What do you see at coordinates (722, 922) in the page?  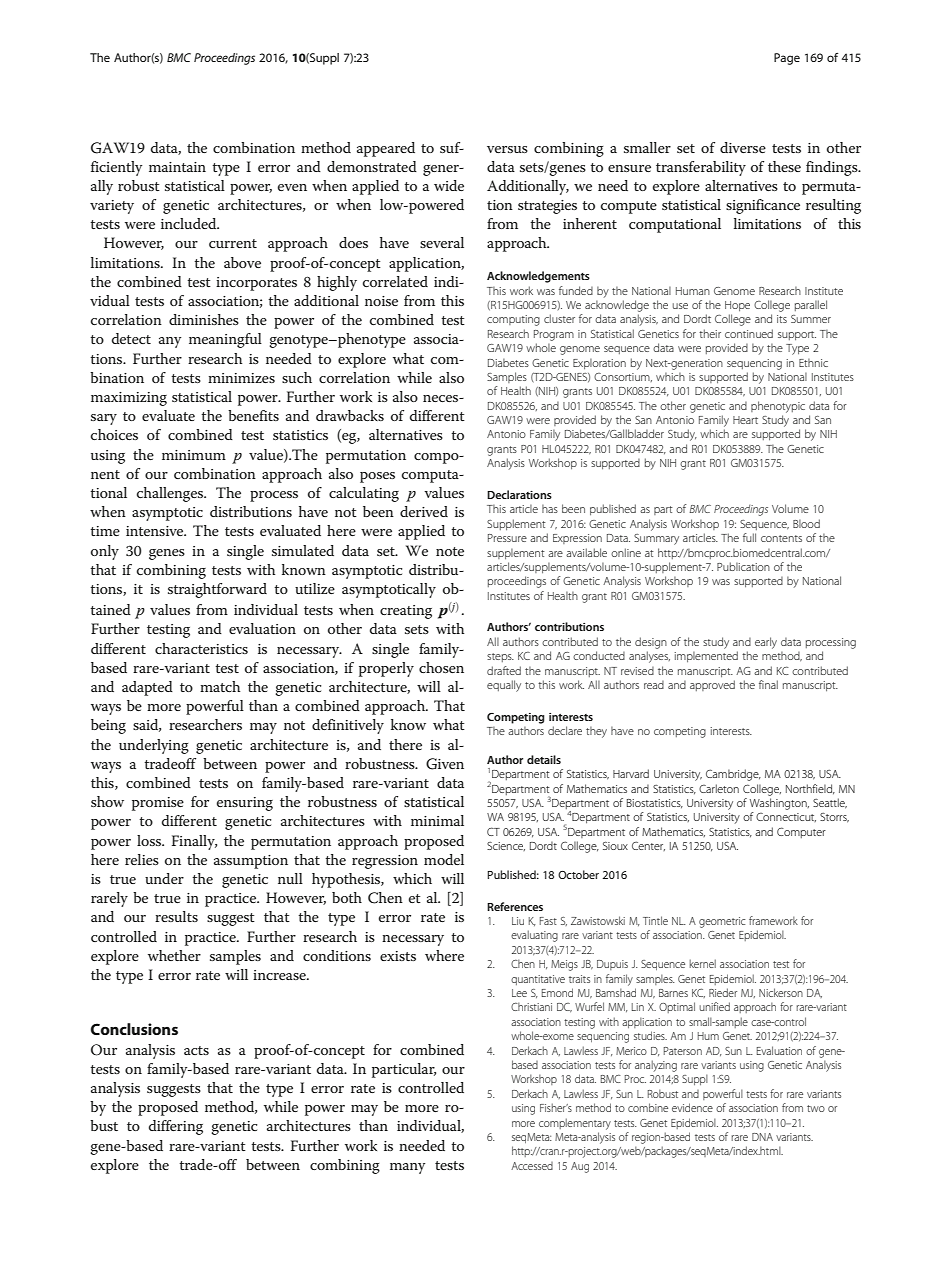 I see `geometric` at bounding box center [722, 922].
